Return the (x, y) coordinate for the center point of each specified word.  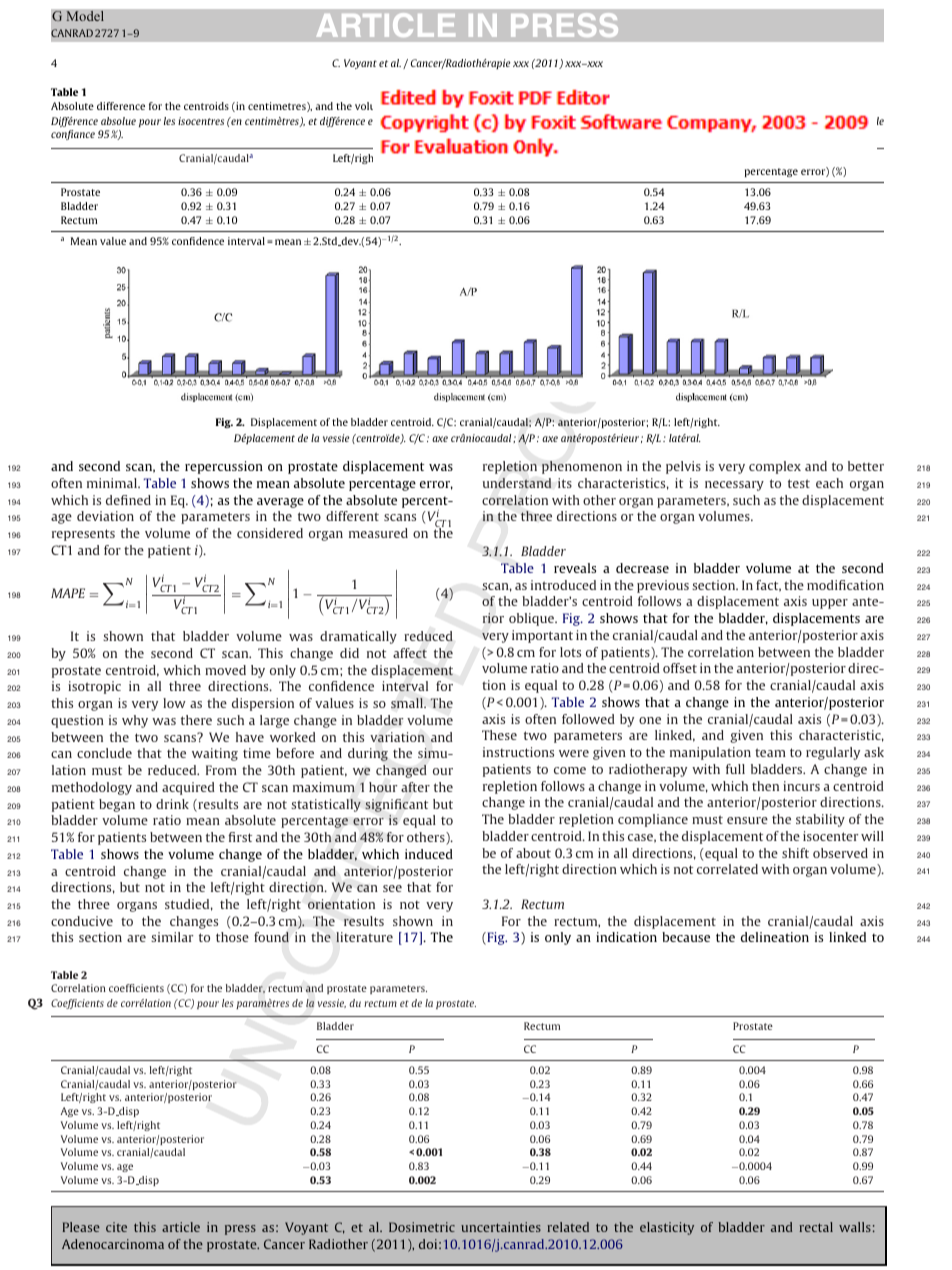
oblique (533, 619)
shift (795, 853)
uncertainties (501, 1227)
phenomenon (582, 467)
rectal (816, 1227)
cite (116, 1227)
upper (830, 604)
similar (172, 937)
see (392, 888)
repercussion (224, 467)
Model (85, 16)
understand (517, 483)
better (866, 466)
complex (775, 467)
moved (225, 670)
